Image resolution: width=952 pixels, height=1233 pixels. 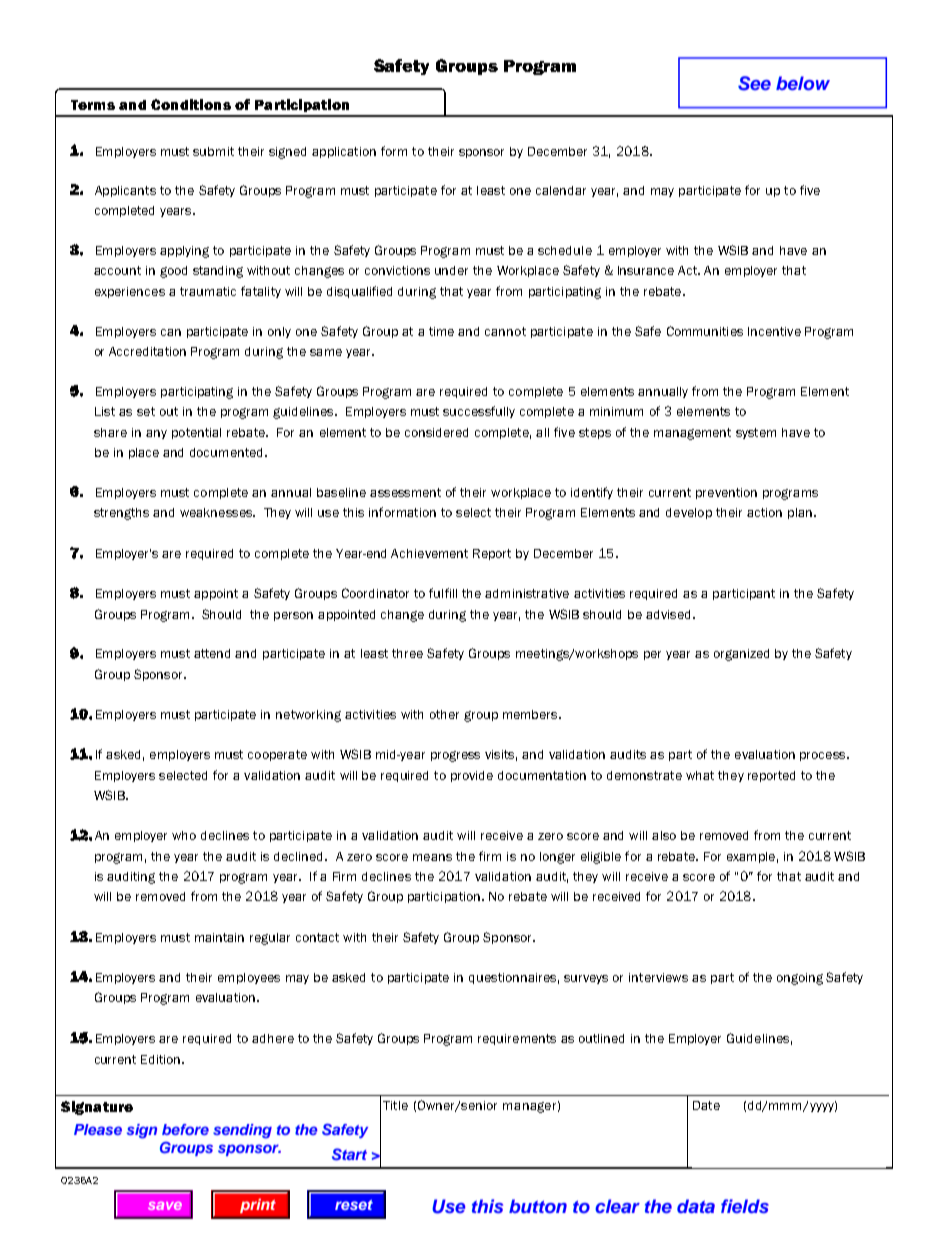 What do you see at coordinates (213, 151) in the screenshot?
I see `submit` at bounding box center [213, 151].
